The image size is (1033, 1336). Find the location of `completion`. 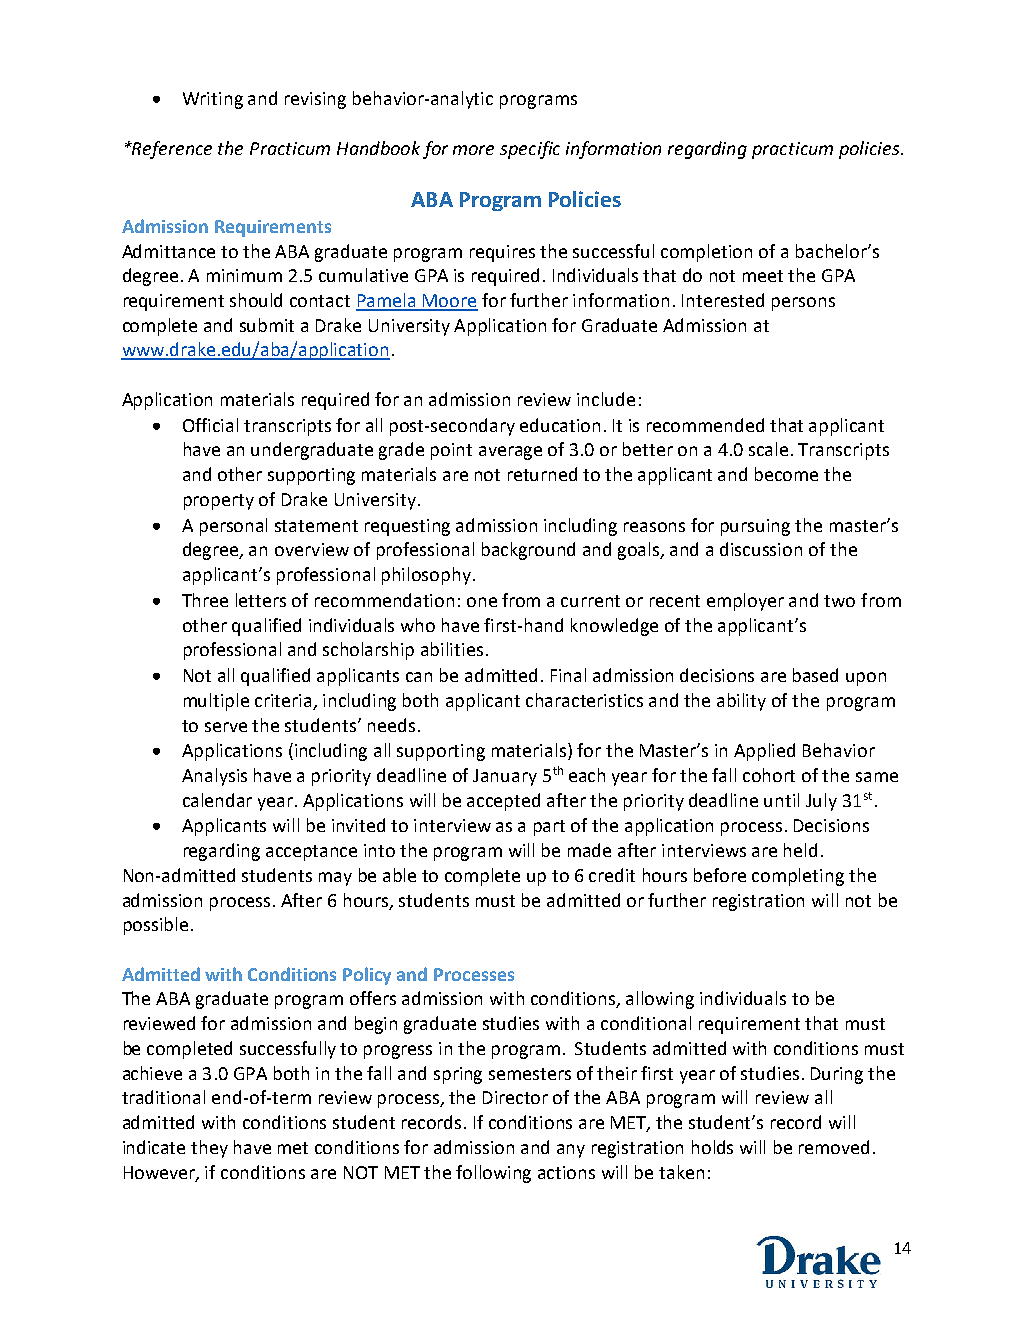

completion is located at coordinates (706, 253).
